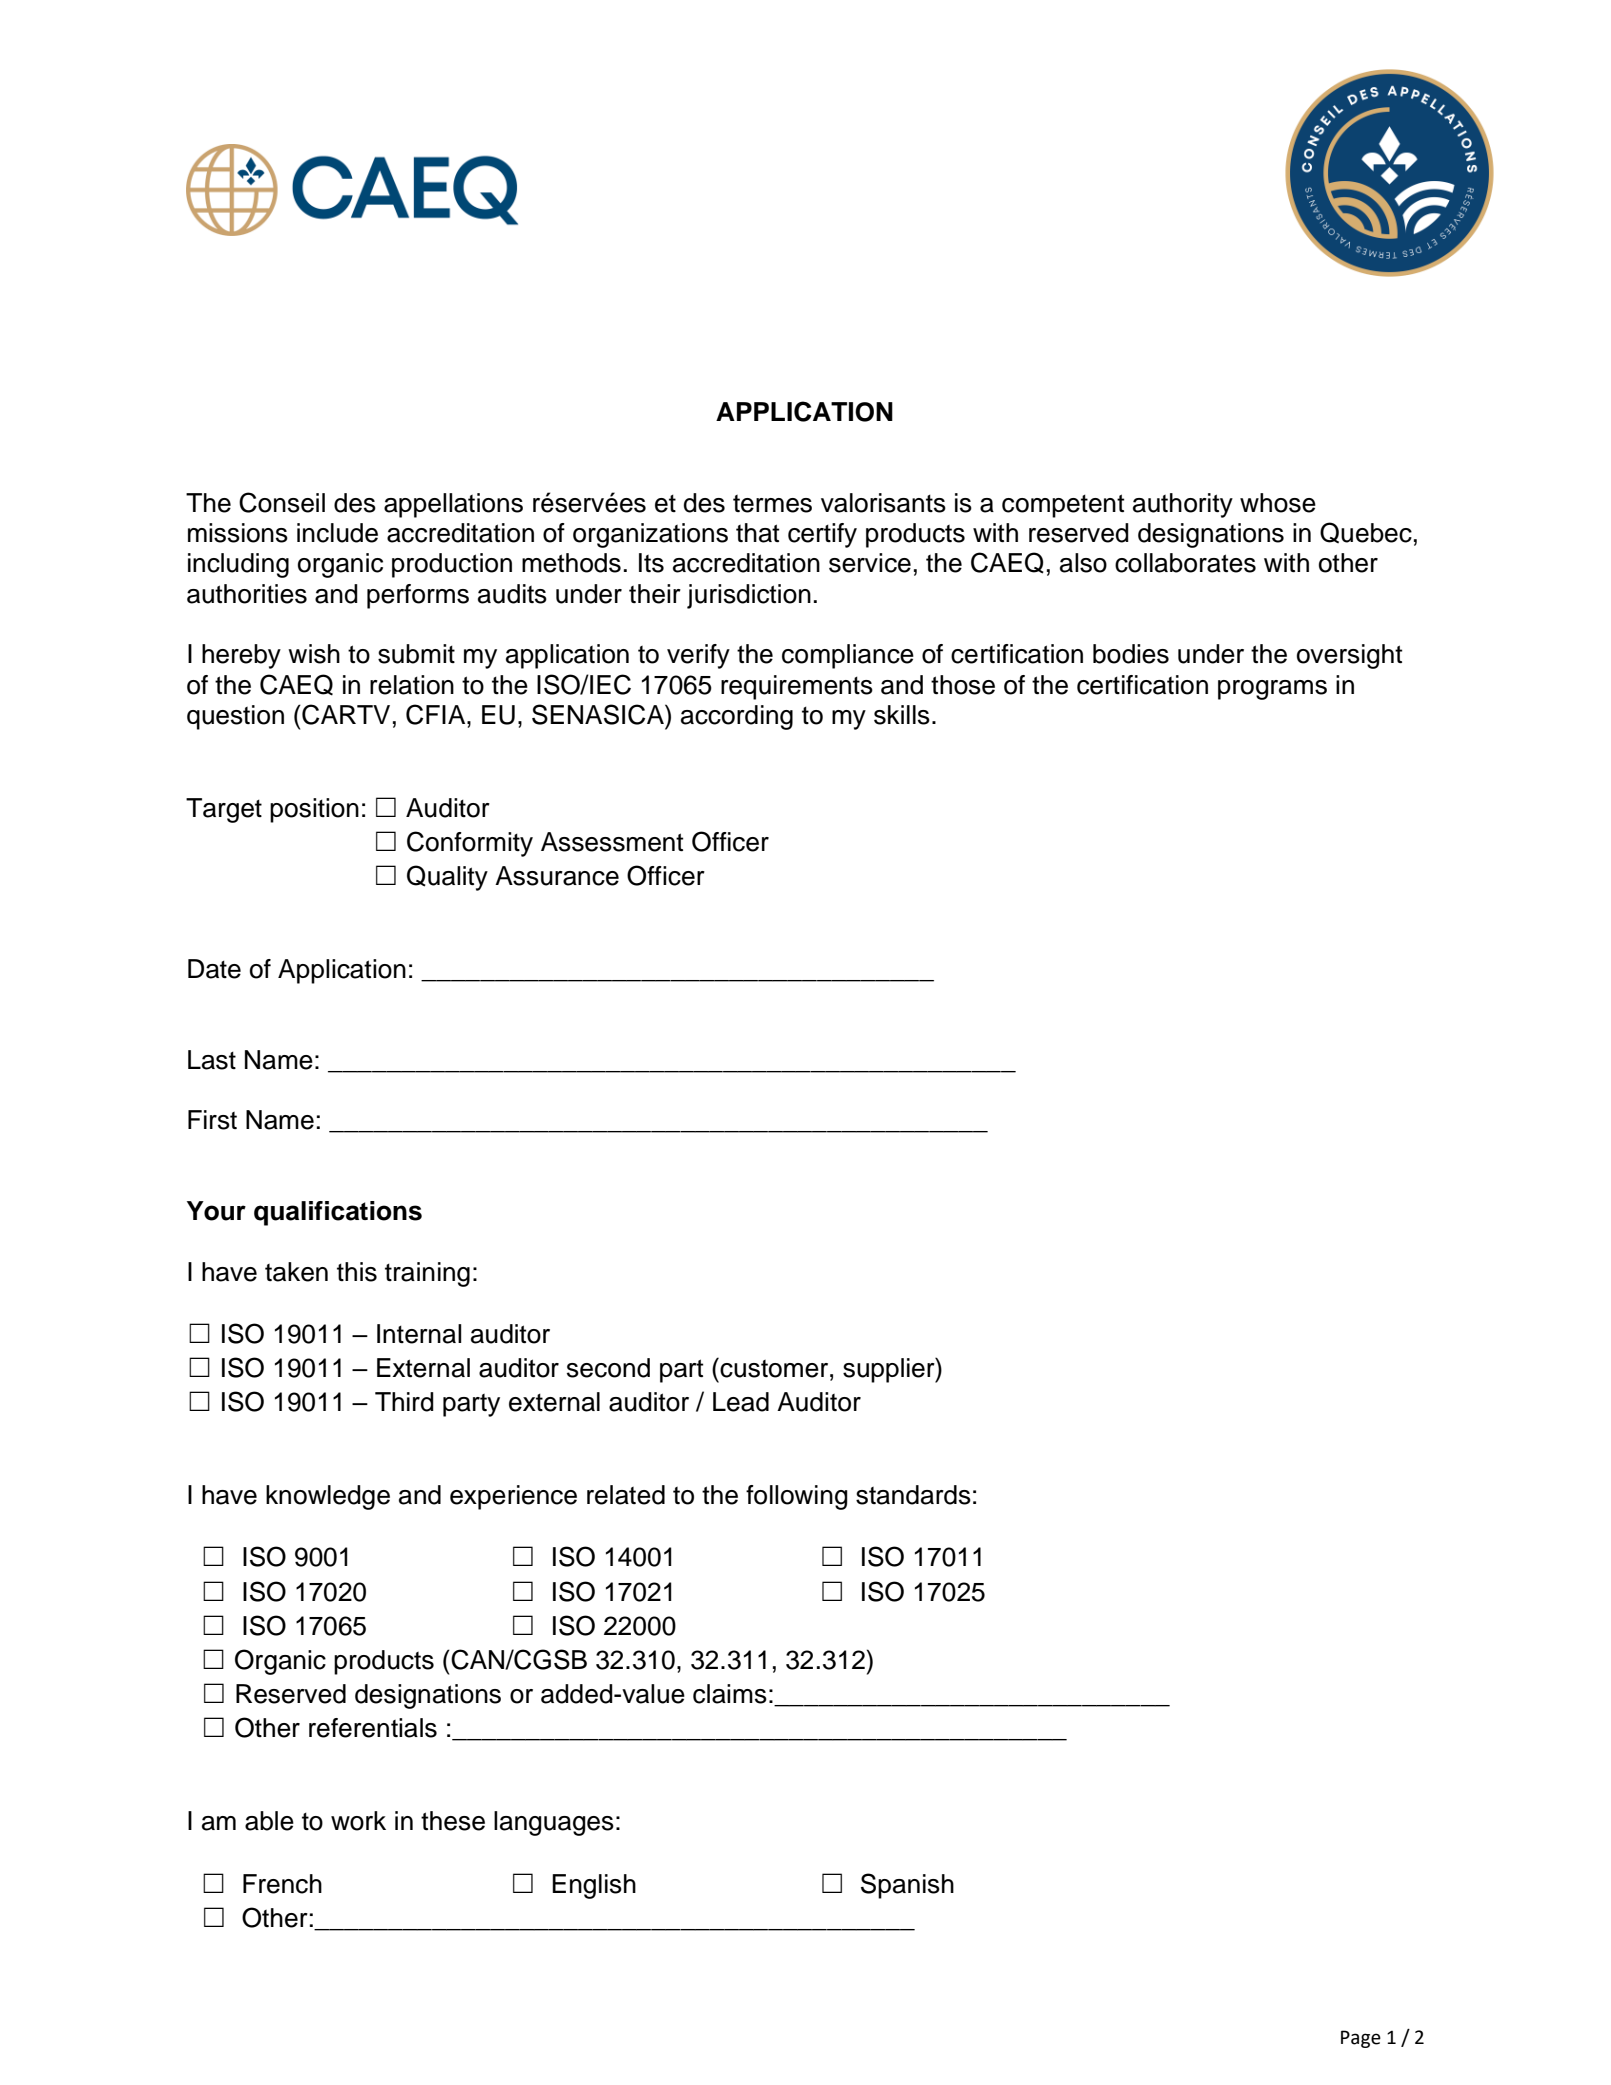 The image size is (1611, 2085). Describe the element at coordinates (907, 1886) in the screenshot. I see `Spanish` at that location.
